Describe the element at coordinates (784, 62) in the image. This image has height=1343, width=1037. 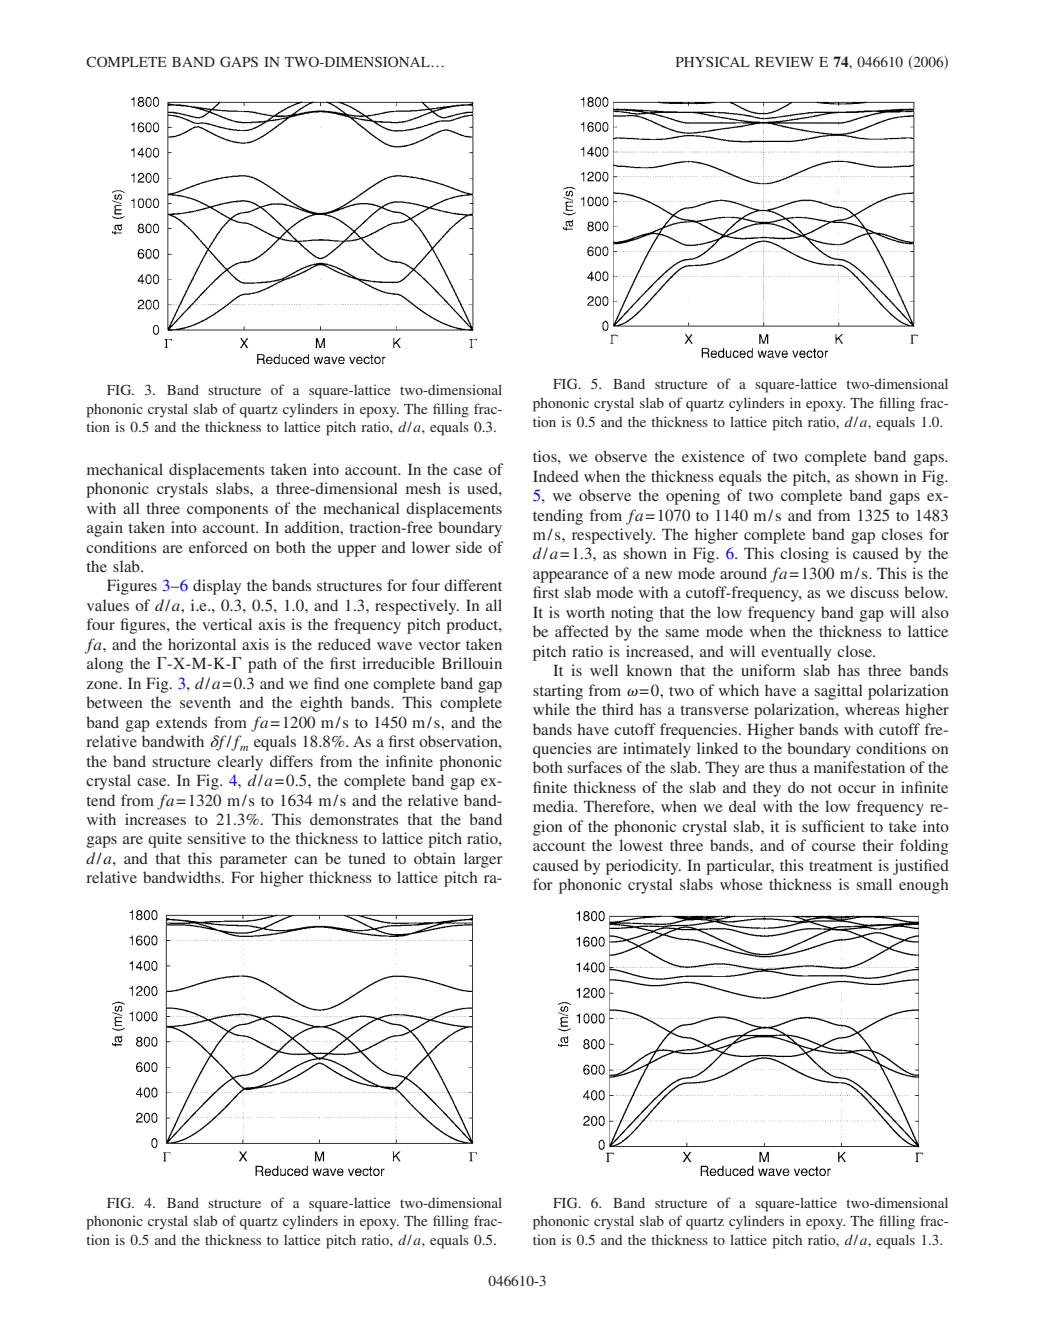
I see `REVIEW` at that location.
